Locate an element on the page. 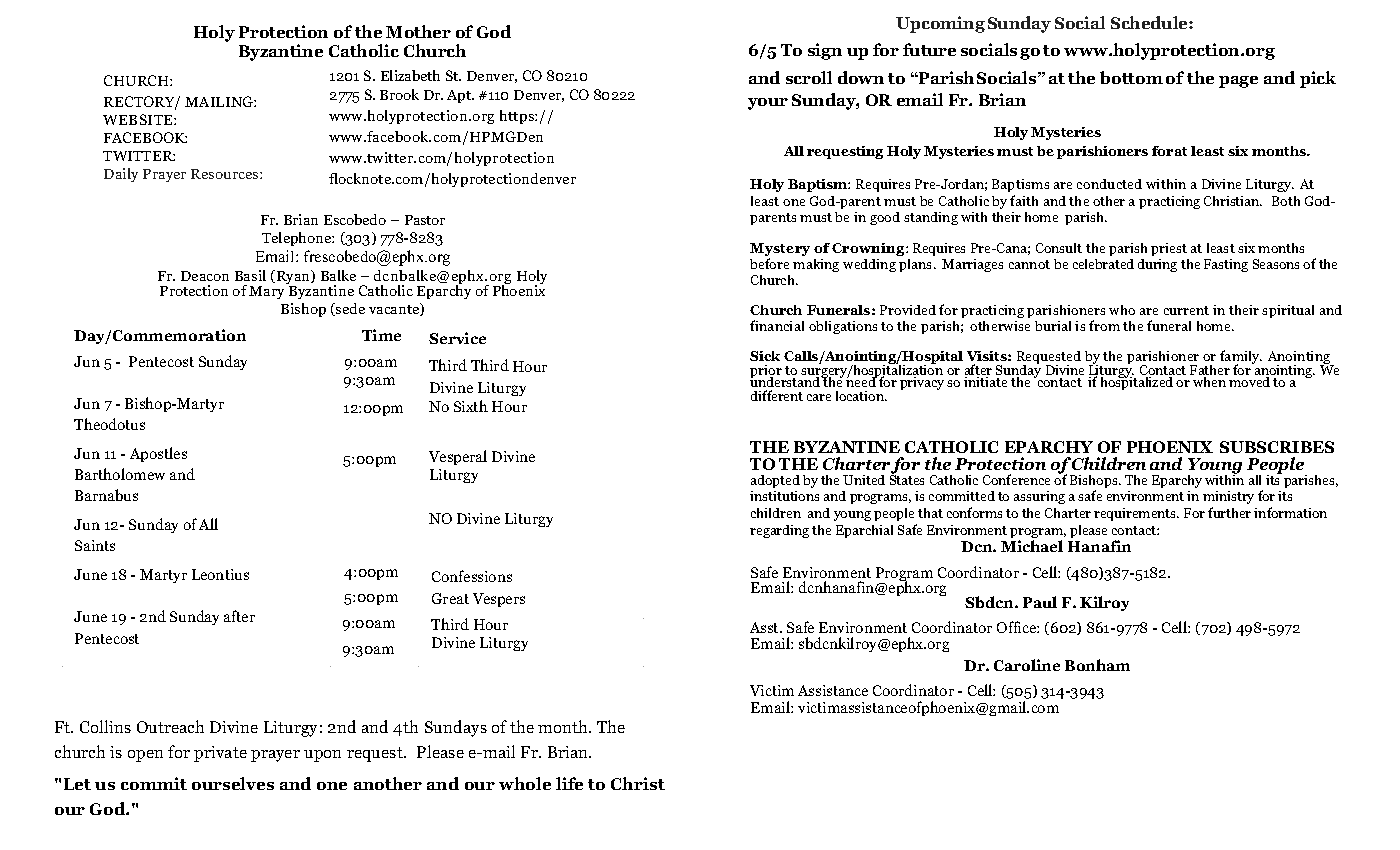 The height and width of the document is (850, 1400). adopted is located at coordinates (775, 481).
